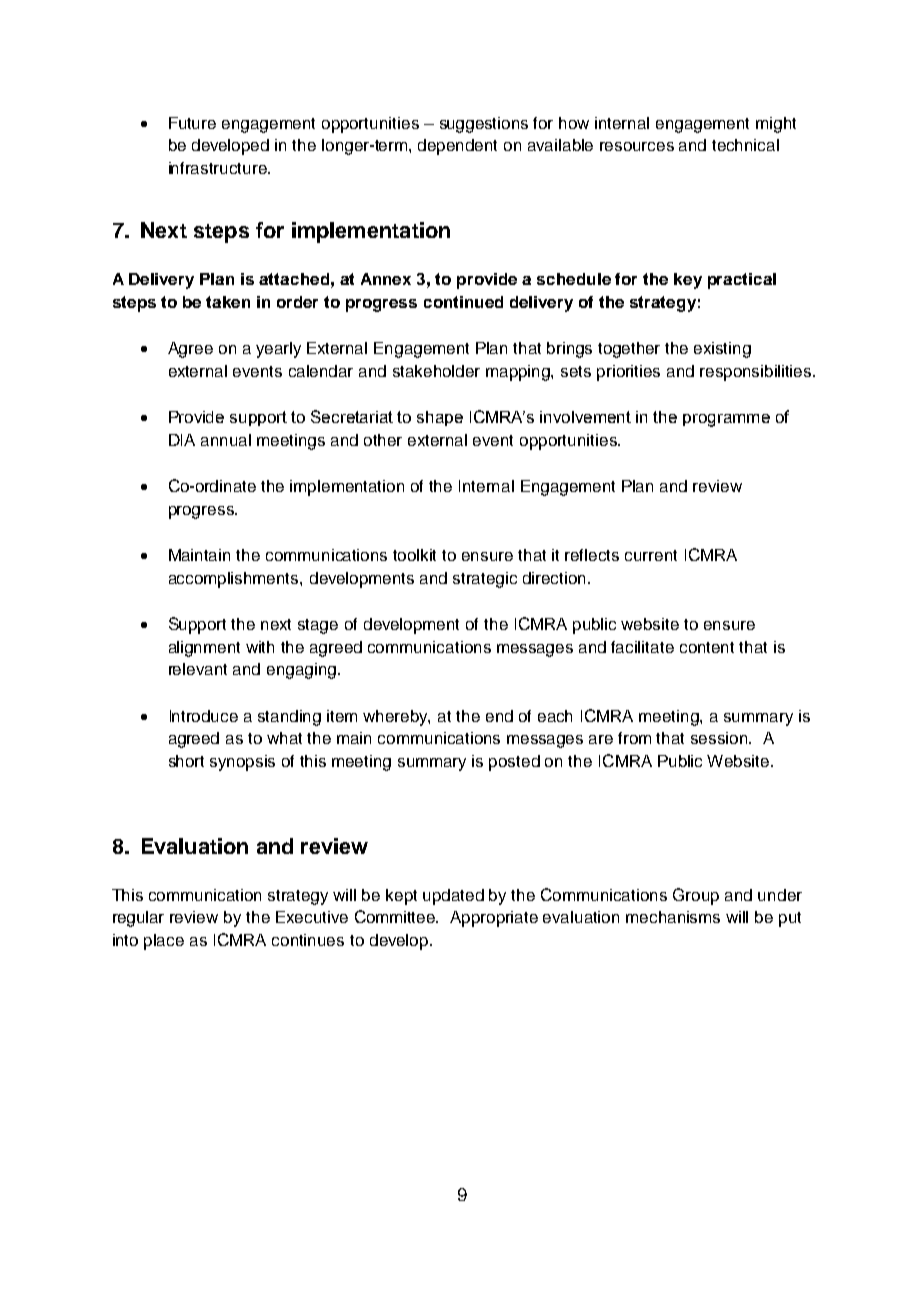 The image size is (924, 1308). I want to click on infrastructure, so click(219, 168).
